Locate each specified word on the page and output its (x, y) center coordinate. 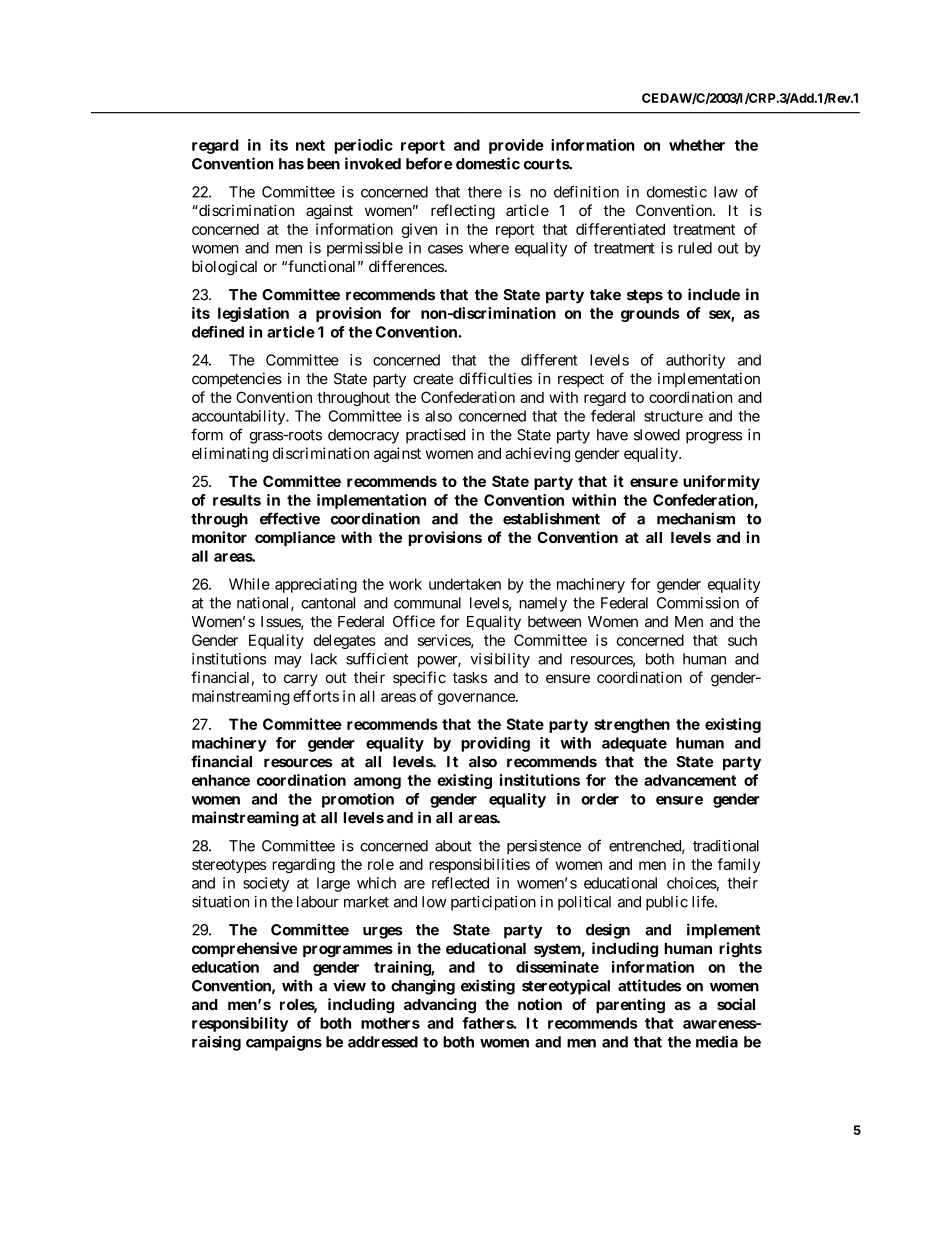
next (310, 145)
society (266, 884)
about (453, 846)
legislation (253, 314)
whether (697, 145)
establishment (551, 518)
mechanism (696, 518)
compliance (295, 538)
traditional (726, 846)
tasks (469, 677)
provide (516, 146)
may (288, 662)
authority (695, 361)
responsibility (240, 1024)
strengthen (632, 725)
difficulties (495, 378)
